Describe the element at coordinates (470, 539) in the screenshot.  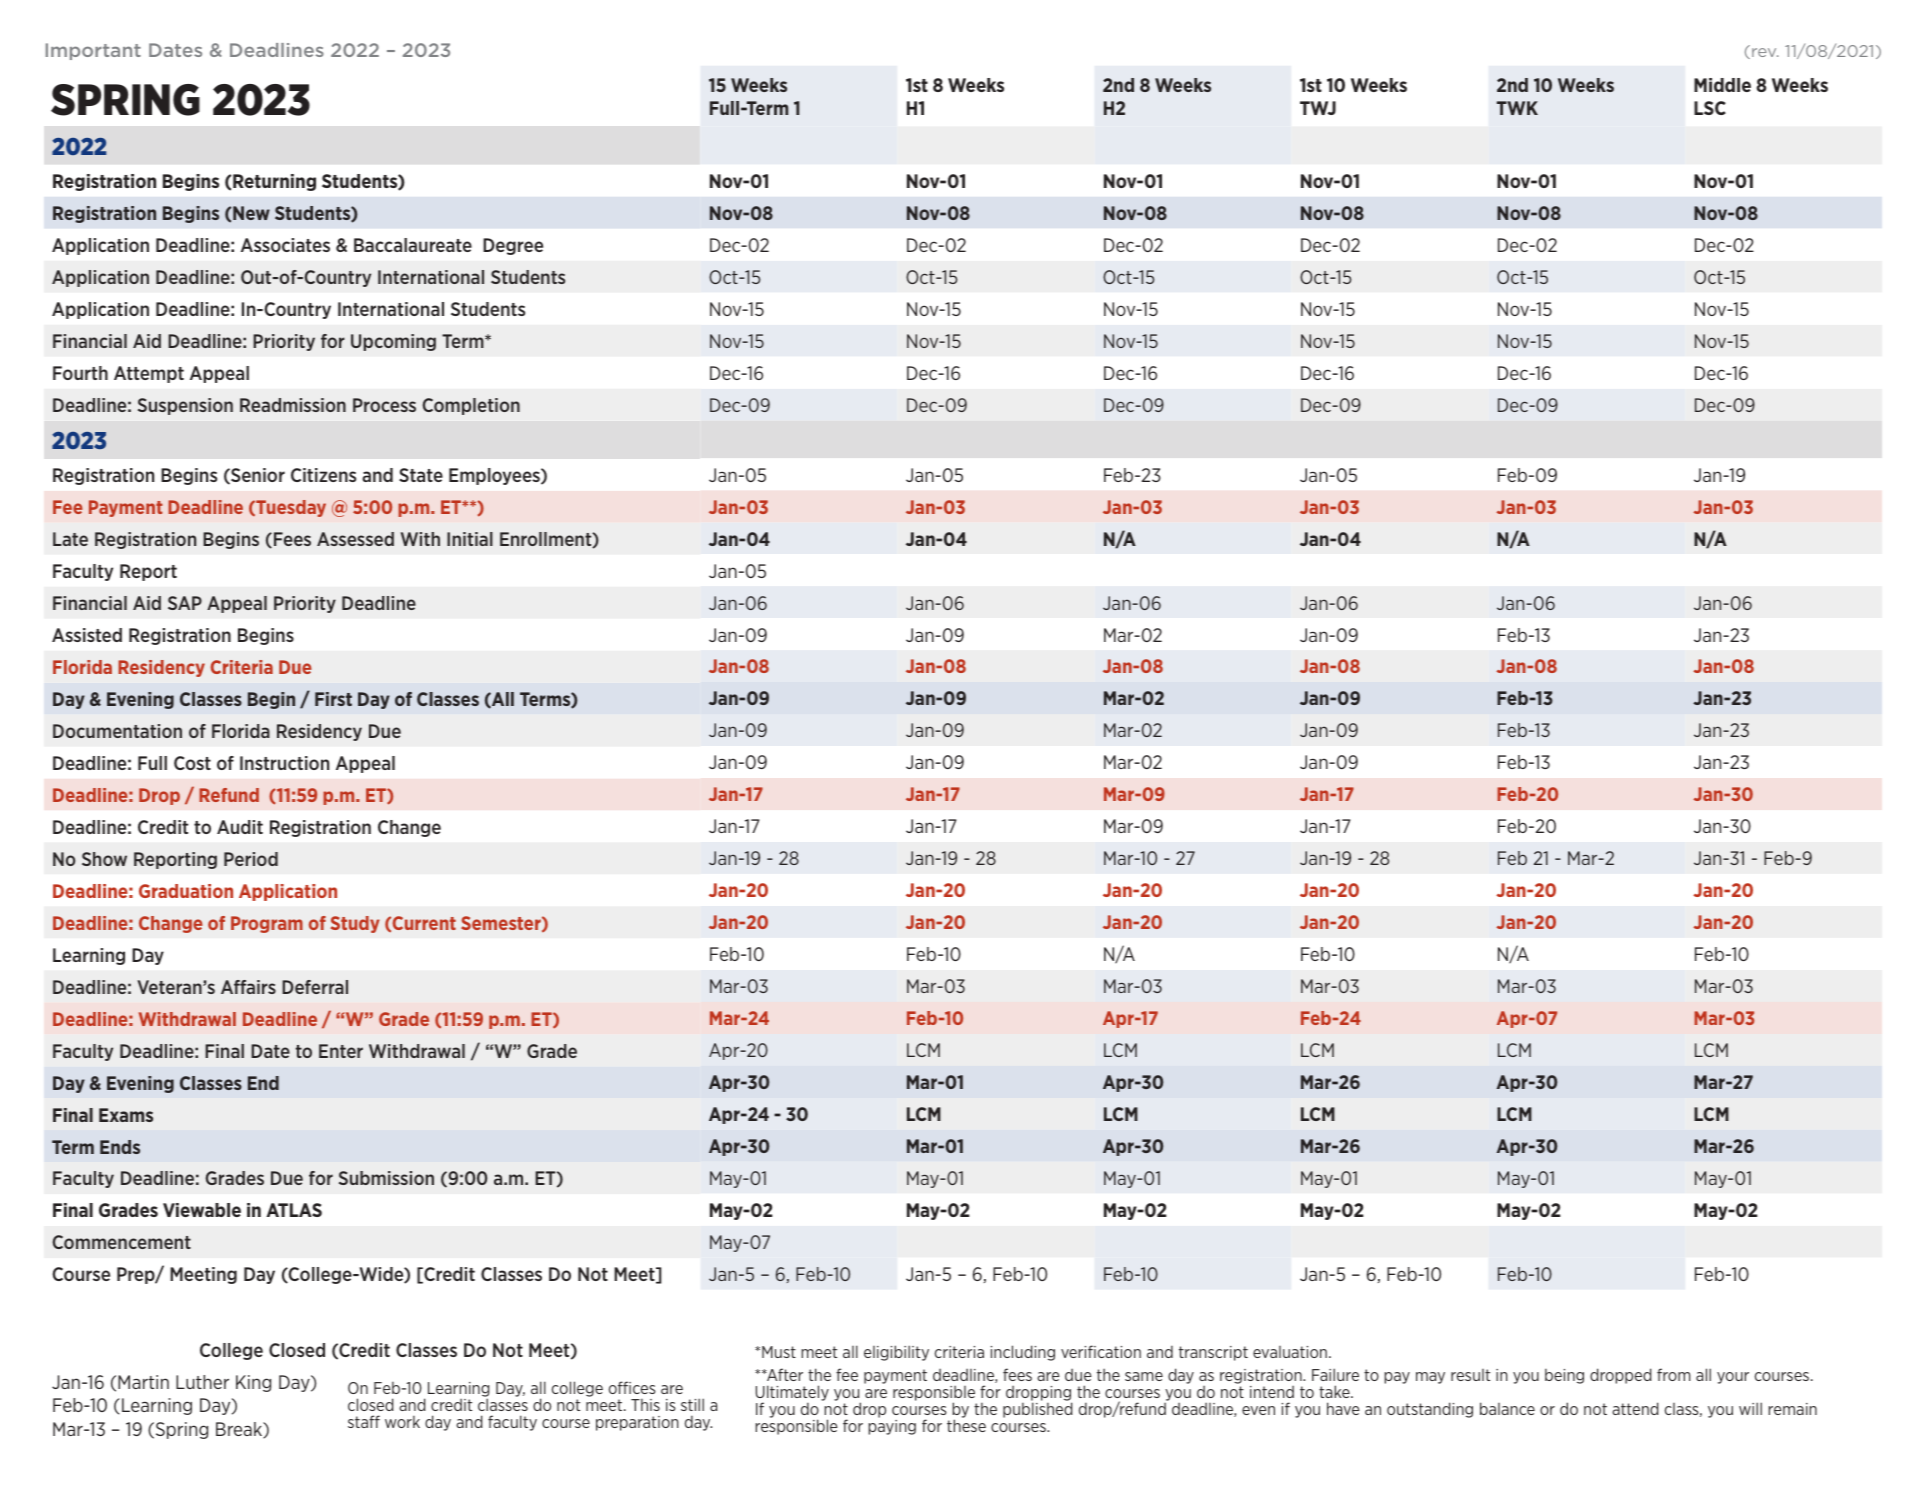
I see `Initial` at that location.
